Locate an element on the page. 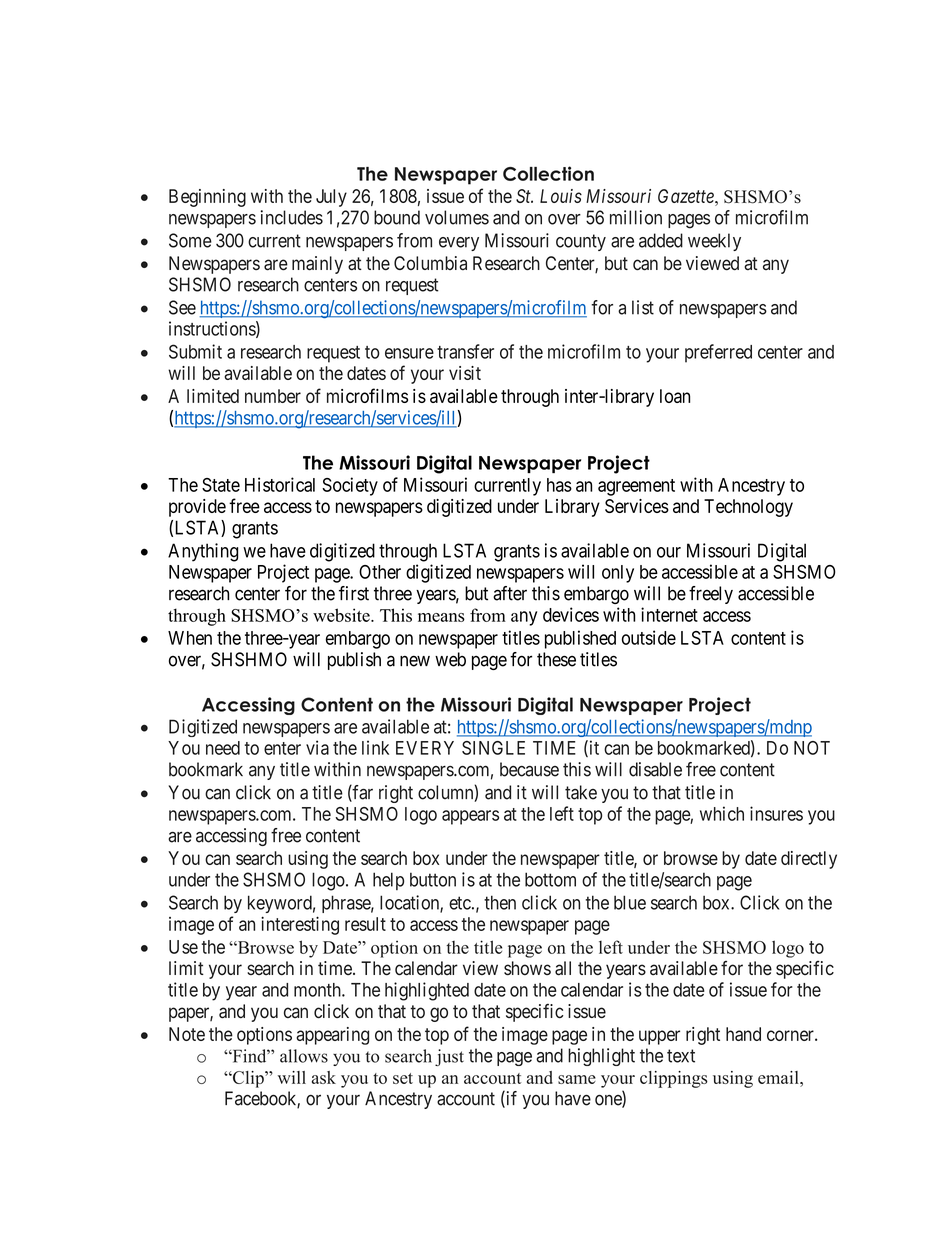 The width and height of the document is (952, 1233). weekly is located at coordinates (714, 242).
